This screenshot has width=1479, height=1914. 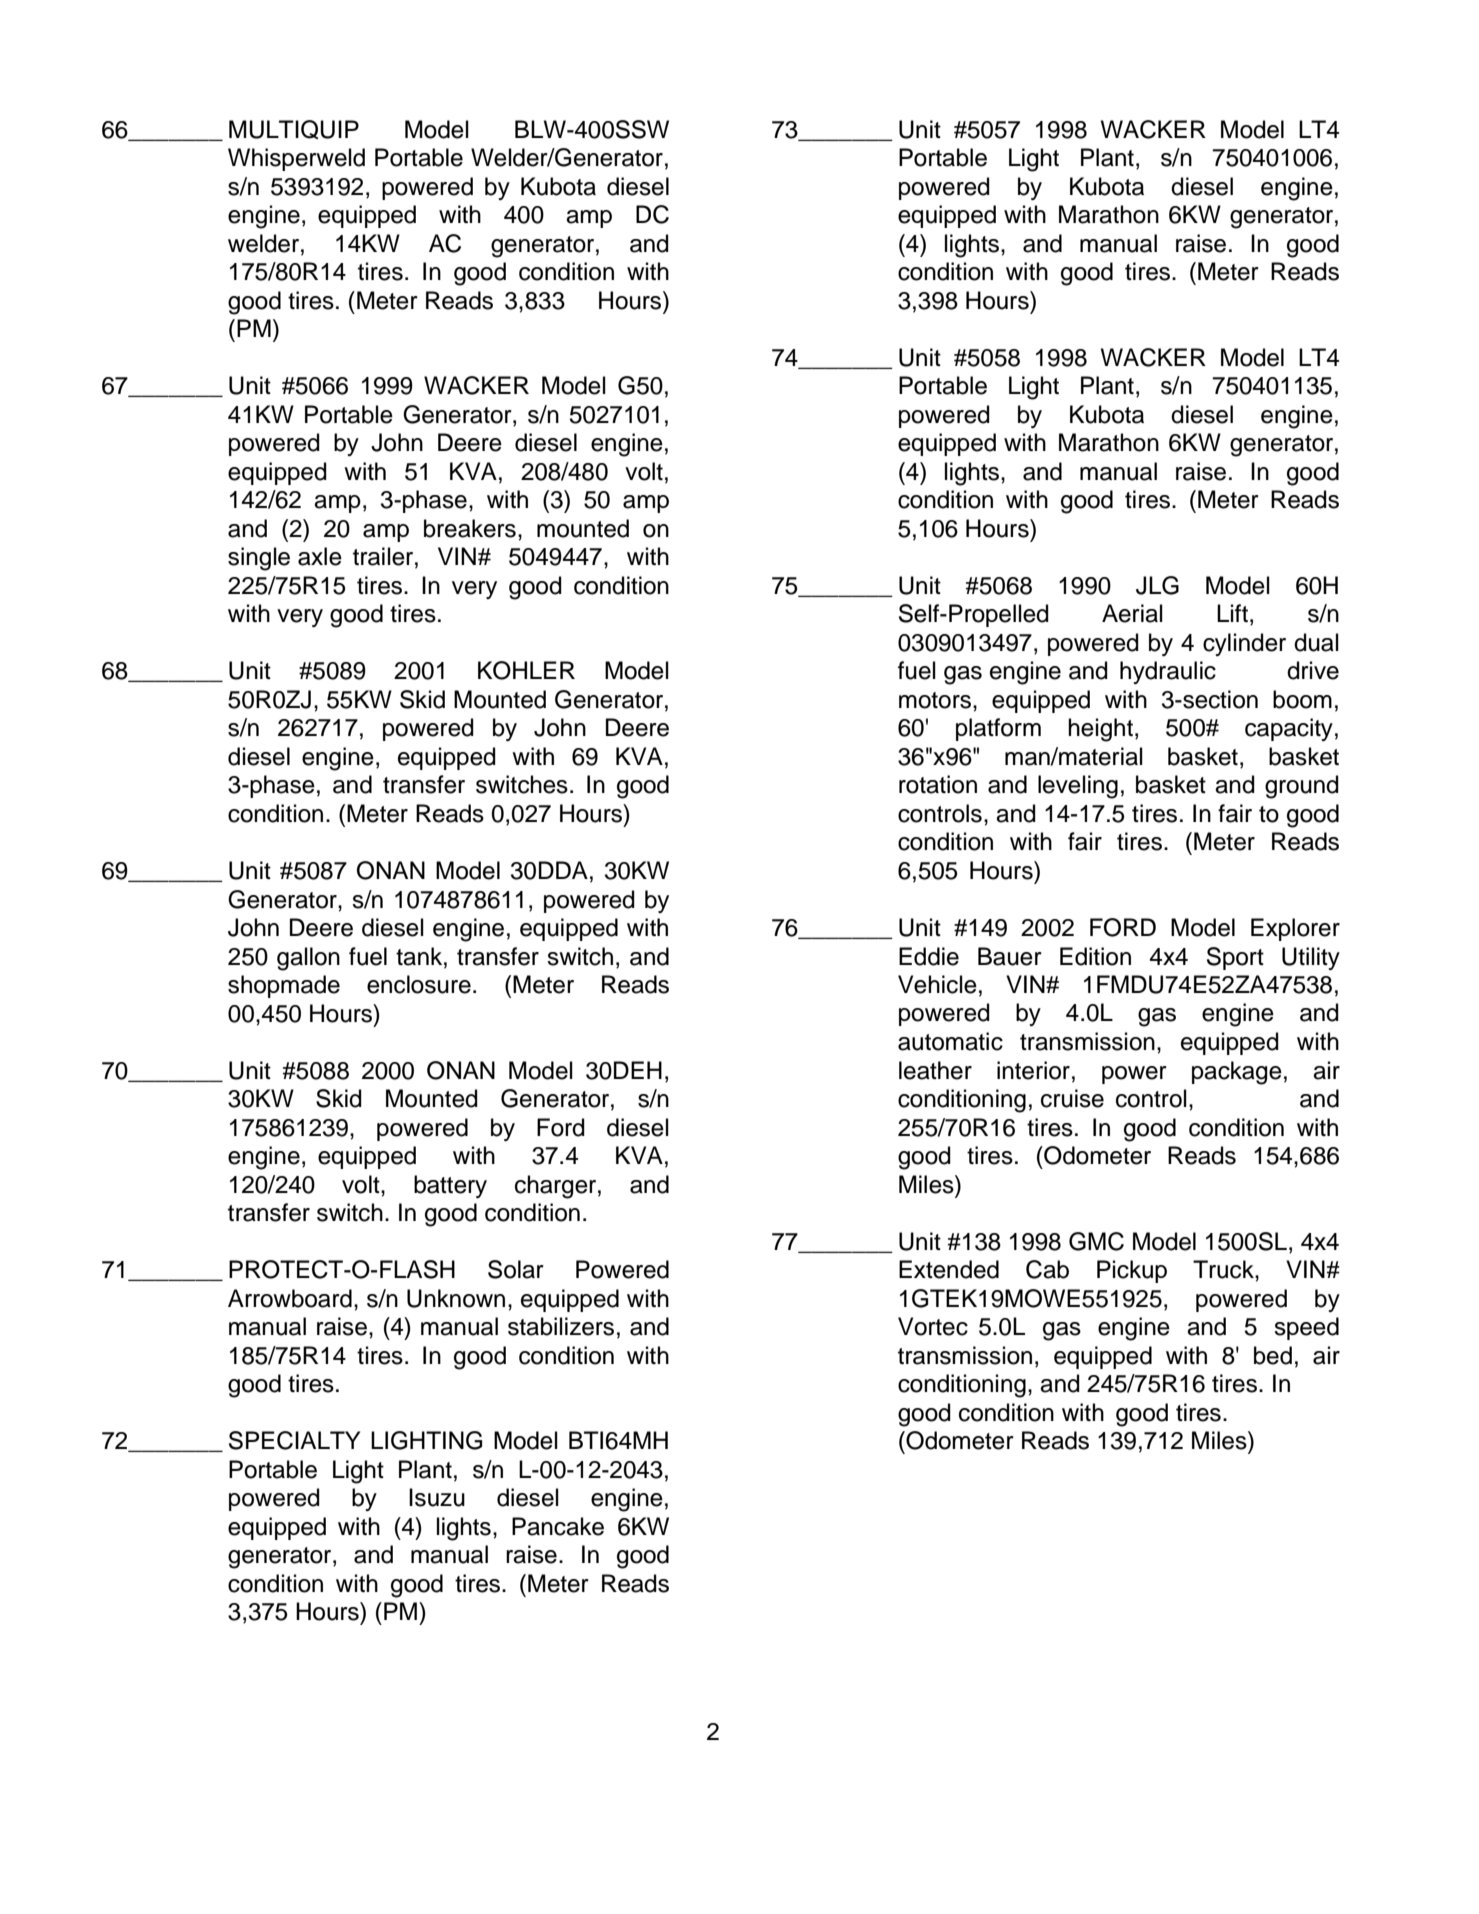 What do you see at coordinates (419, 984) in the screenshot?
I see `enclosure` at bounding box center [419, 984].
